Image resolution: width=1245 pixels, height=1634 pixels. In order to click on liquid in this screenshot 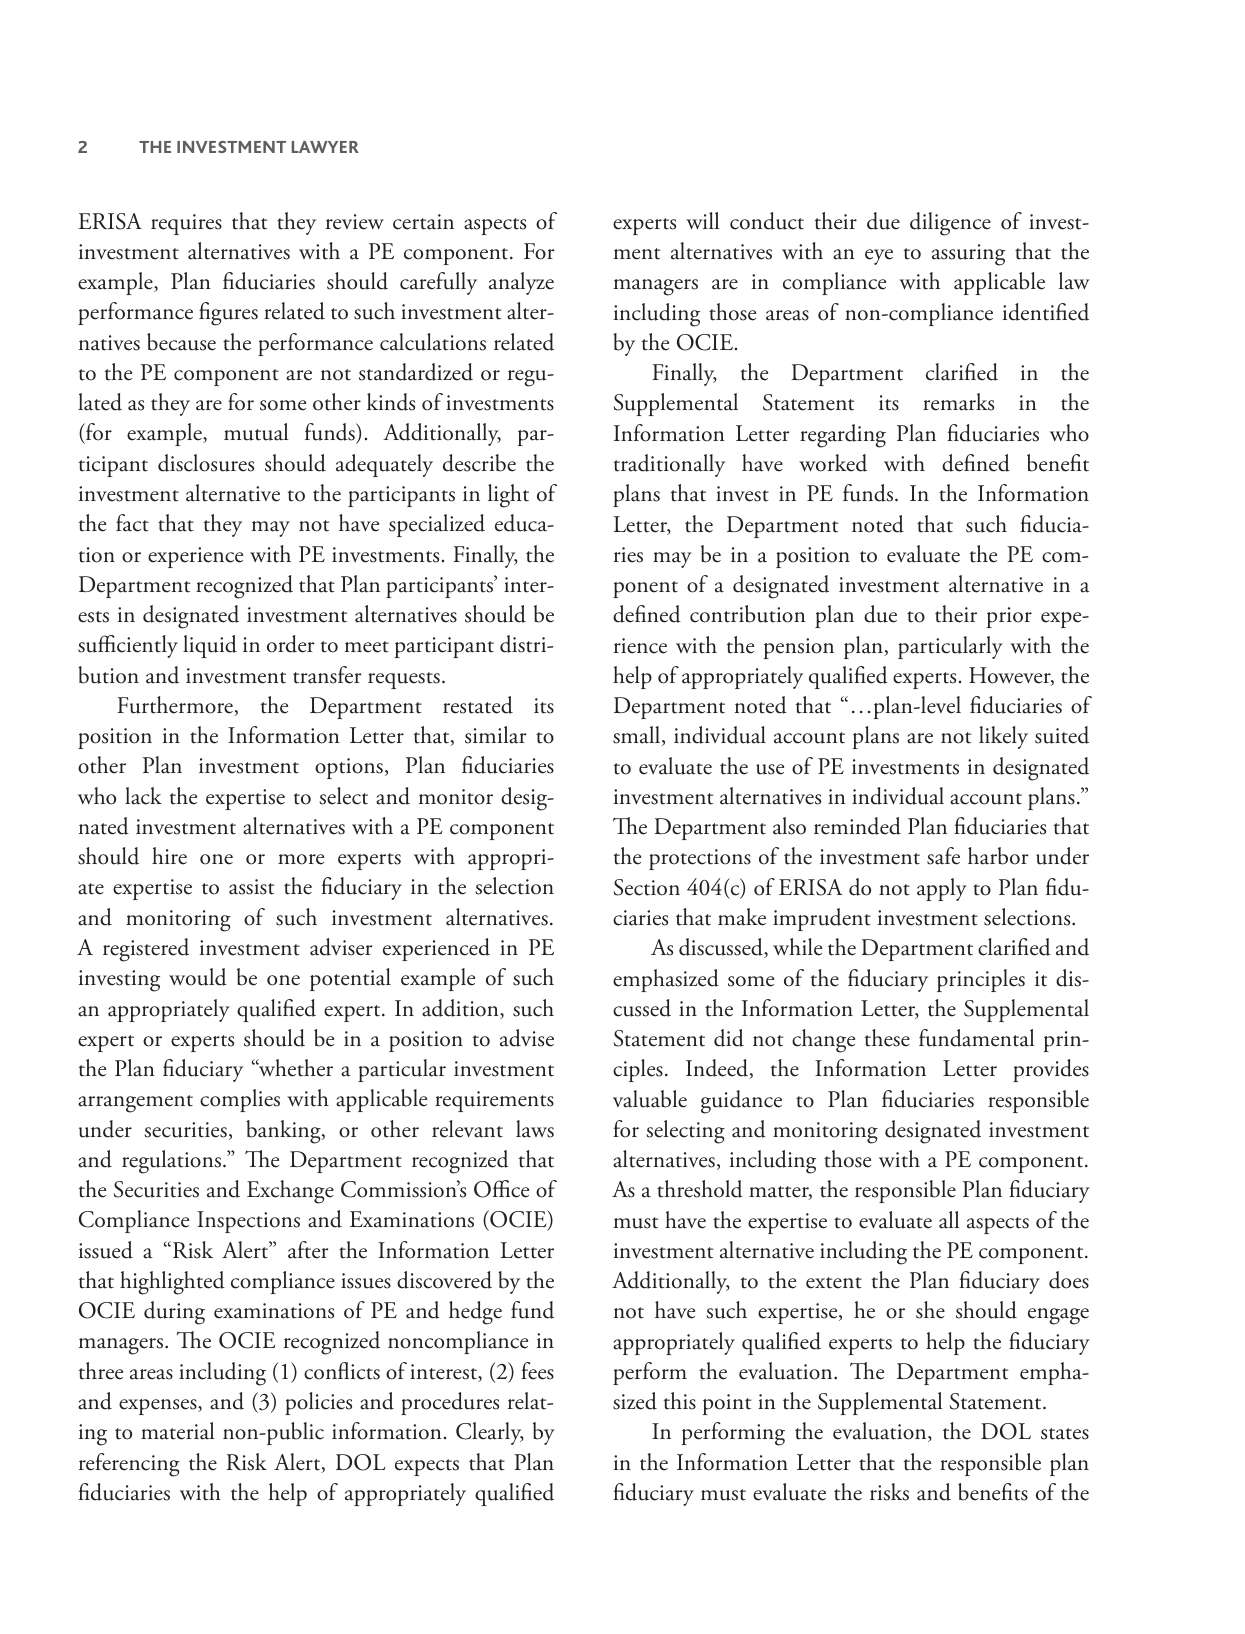, I will do `click(210, 646)`.
